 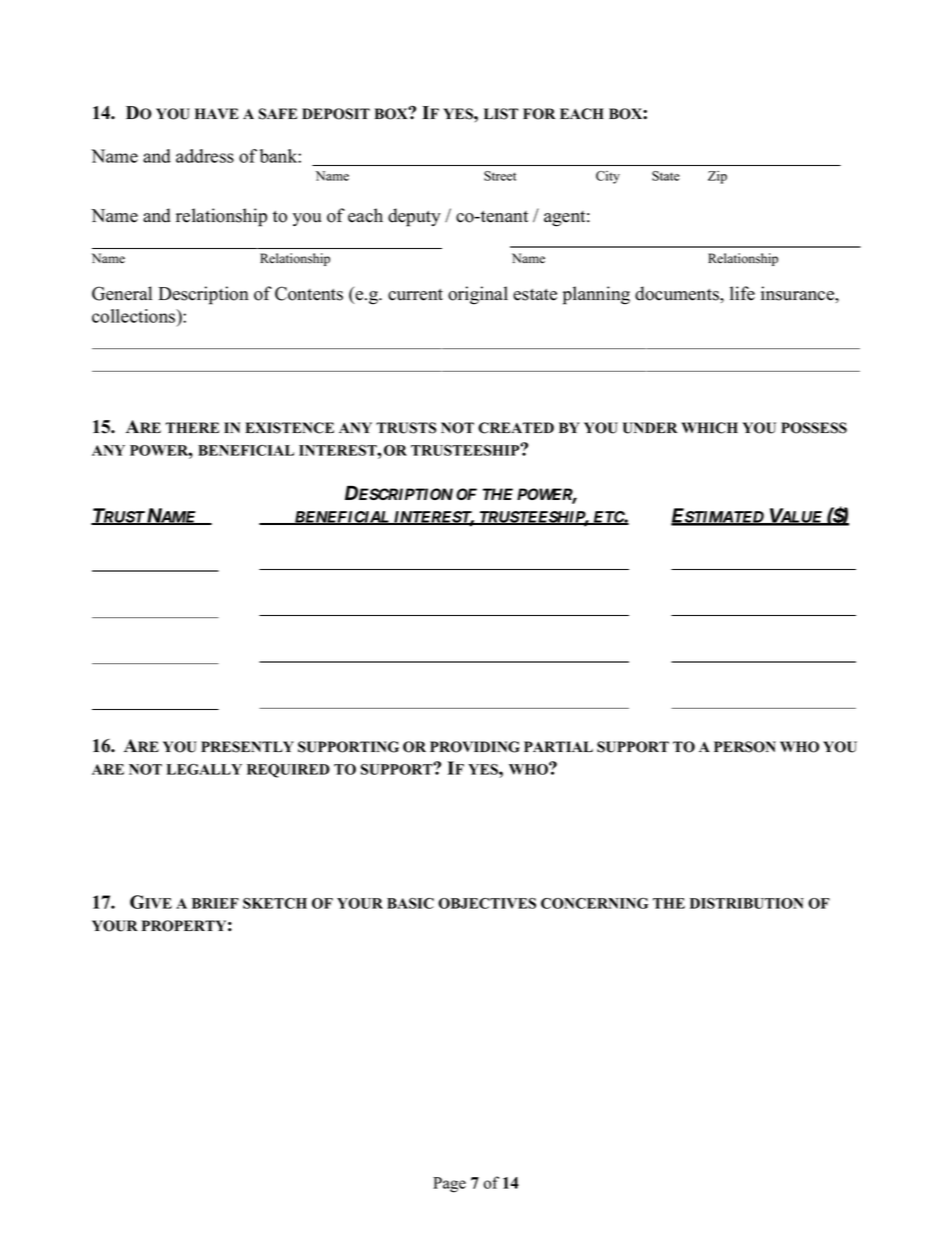 I want to click on THERE, so click(x=192, y=427).
